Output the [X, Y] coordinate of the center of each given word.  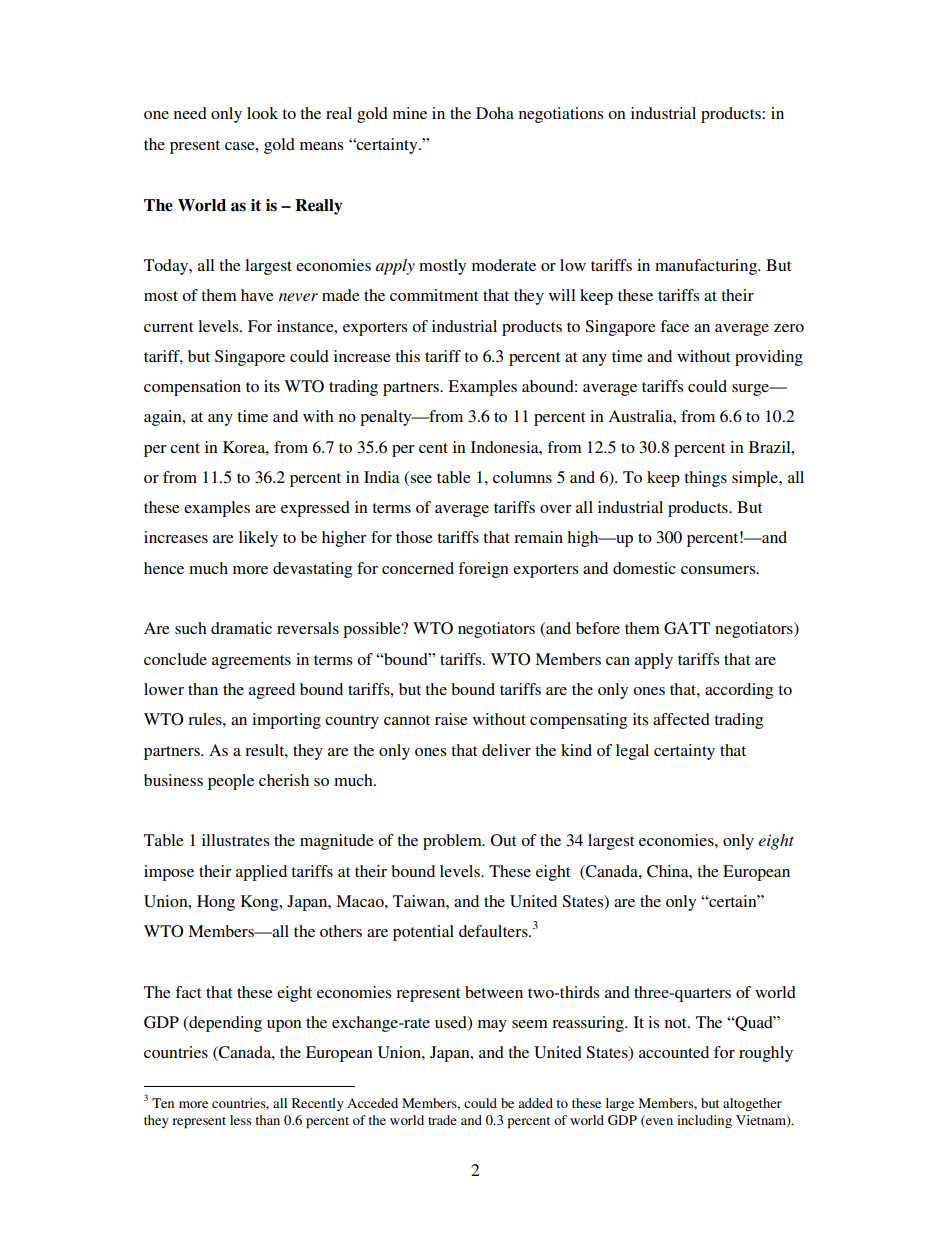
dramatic [241, 628]
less [240, 1120]
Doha [495, 113]
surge [752, 390]
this [407, 356]
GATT [687, 628]
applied [261, 873]
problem [453, 842]
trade [442, 1120]
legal [632, 752]
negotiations [561, 115]
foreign [483, 570]
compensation [192, 388]
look [262, 113]
